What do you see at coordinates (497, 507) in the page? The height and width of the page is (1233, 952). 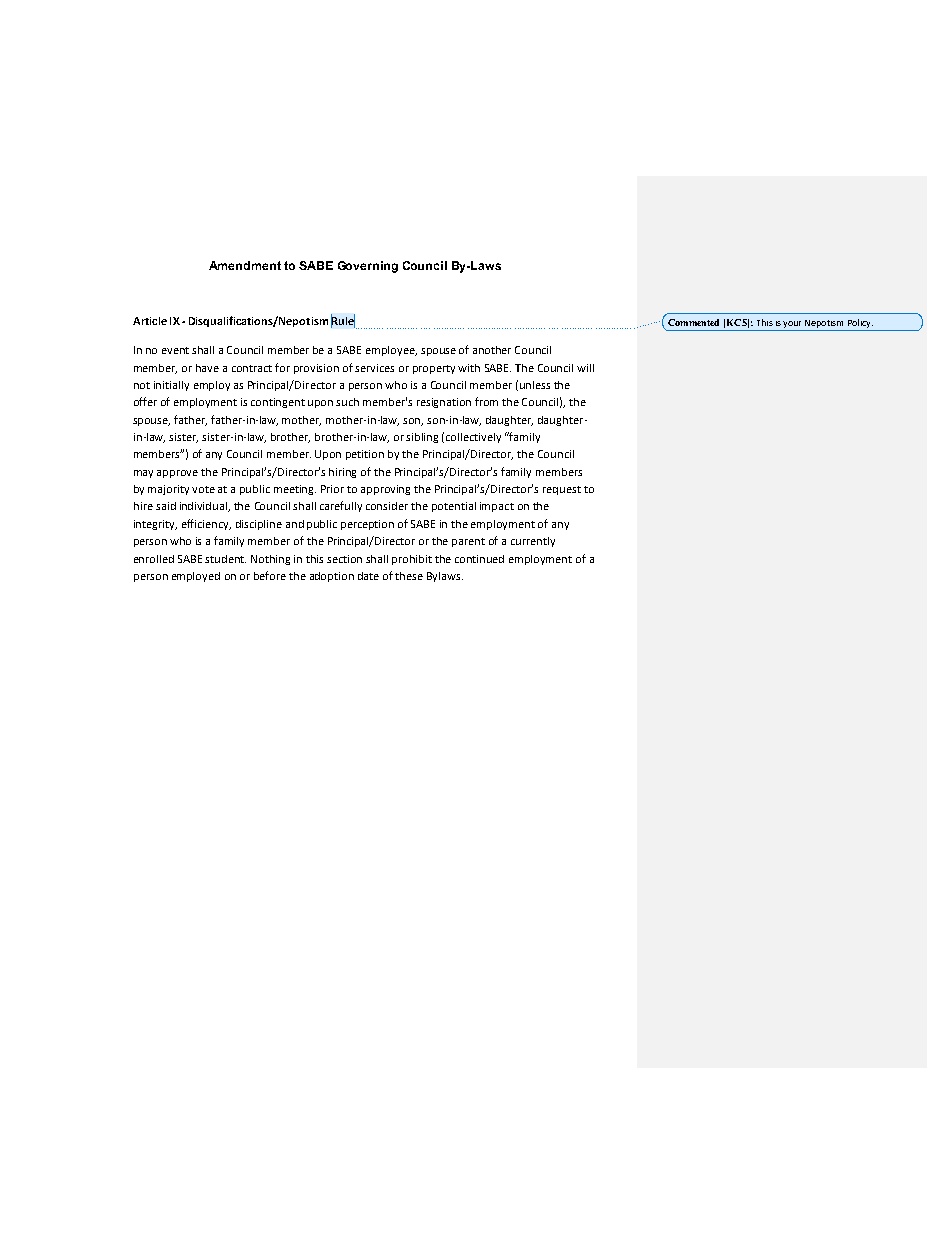 I see `impact` at bounding box center [497, 507].
